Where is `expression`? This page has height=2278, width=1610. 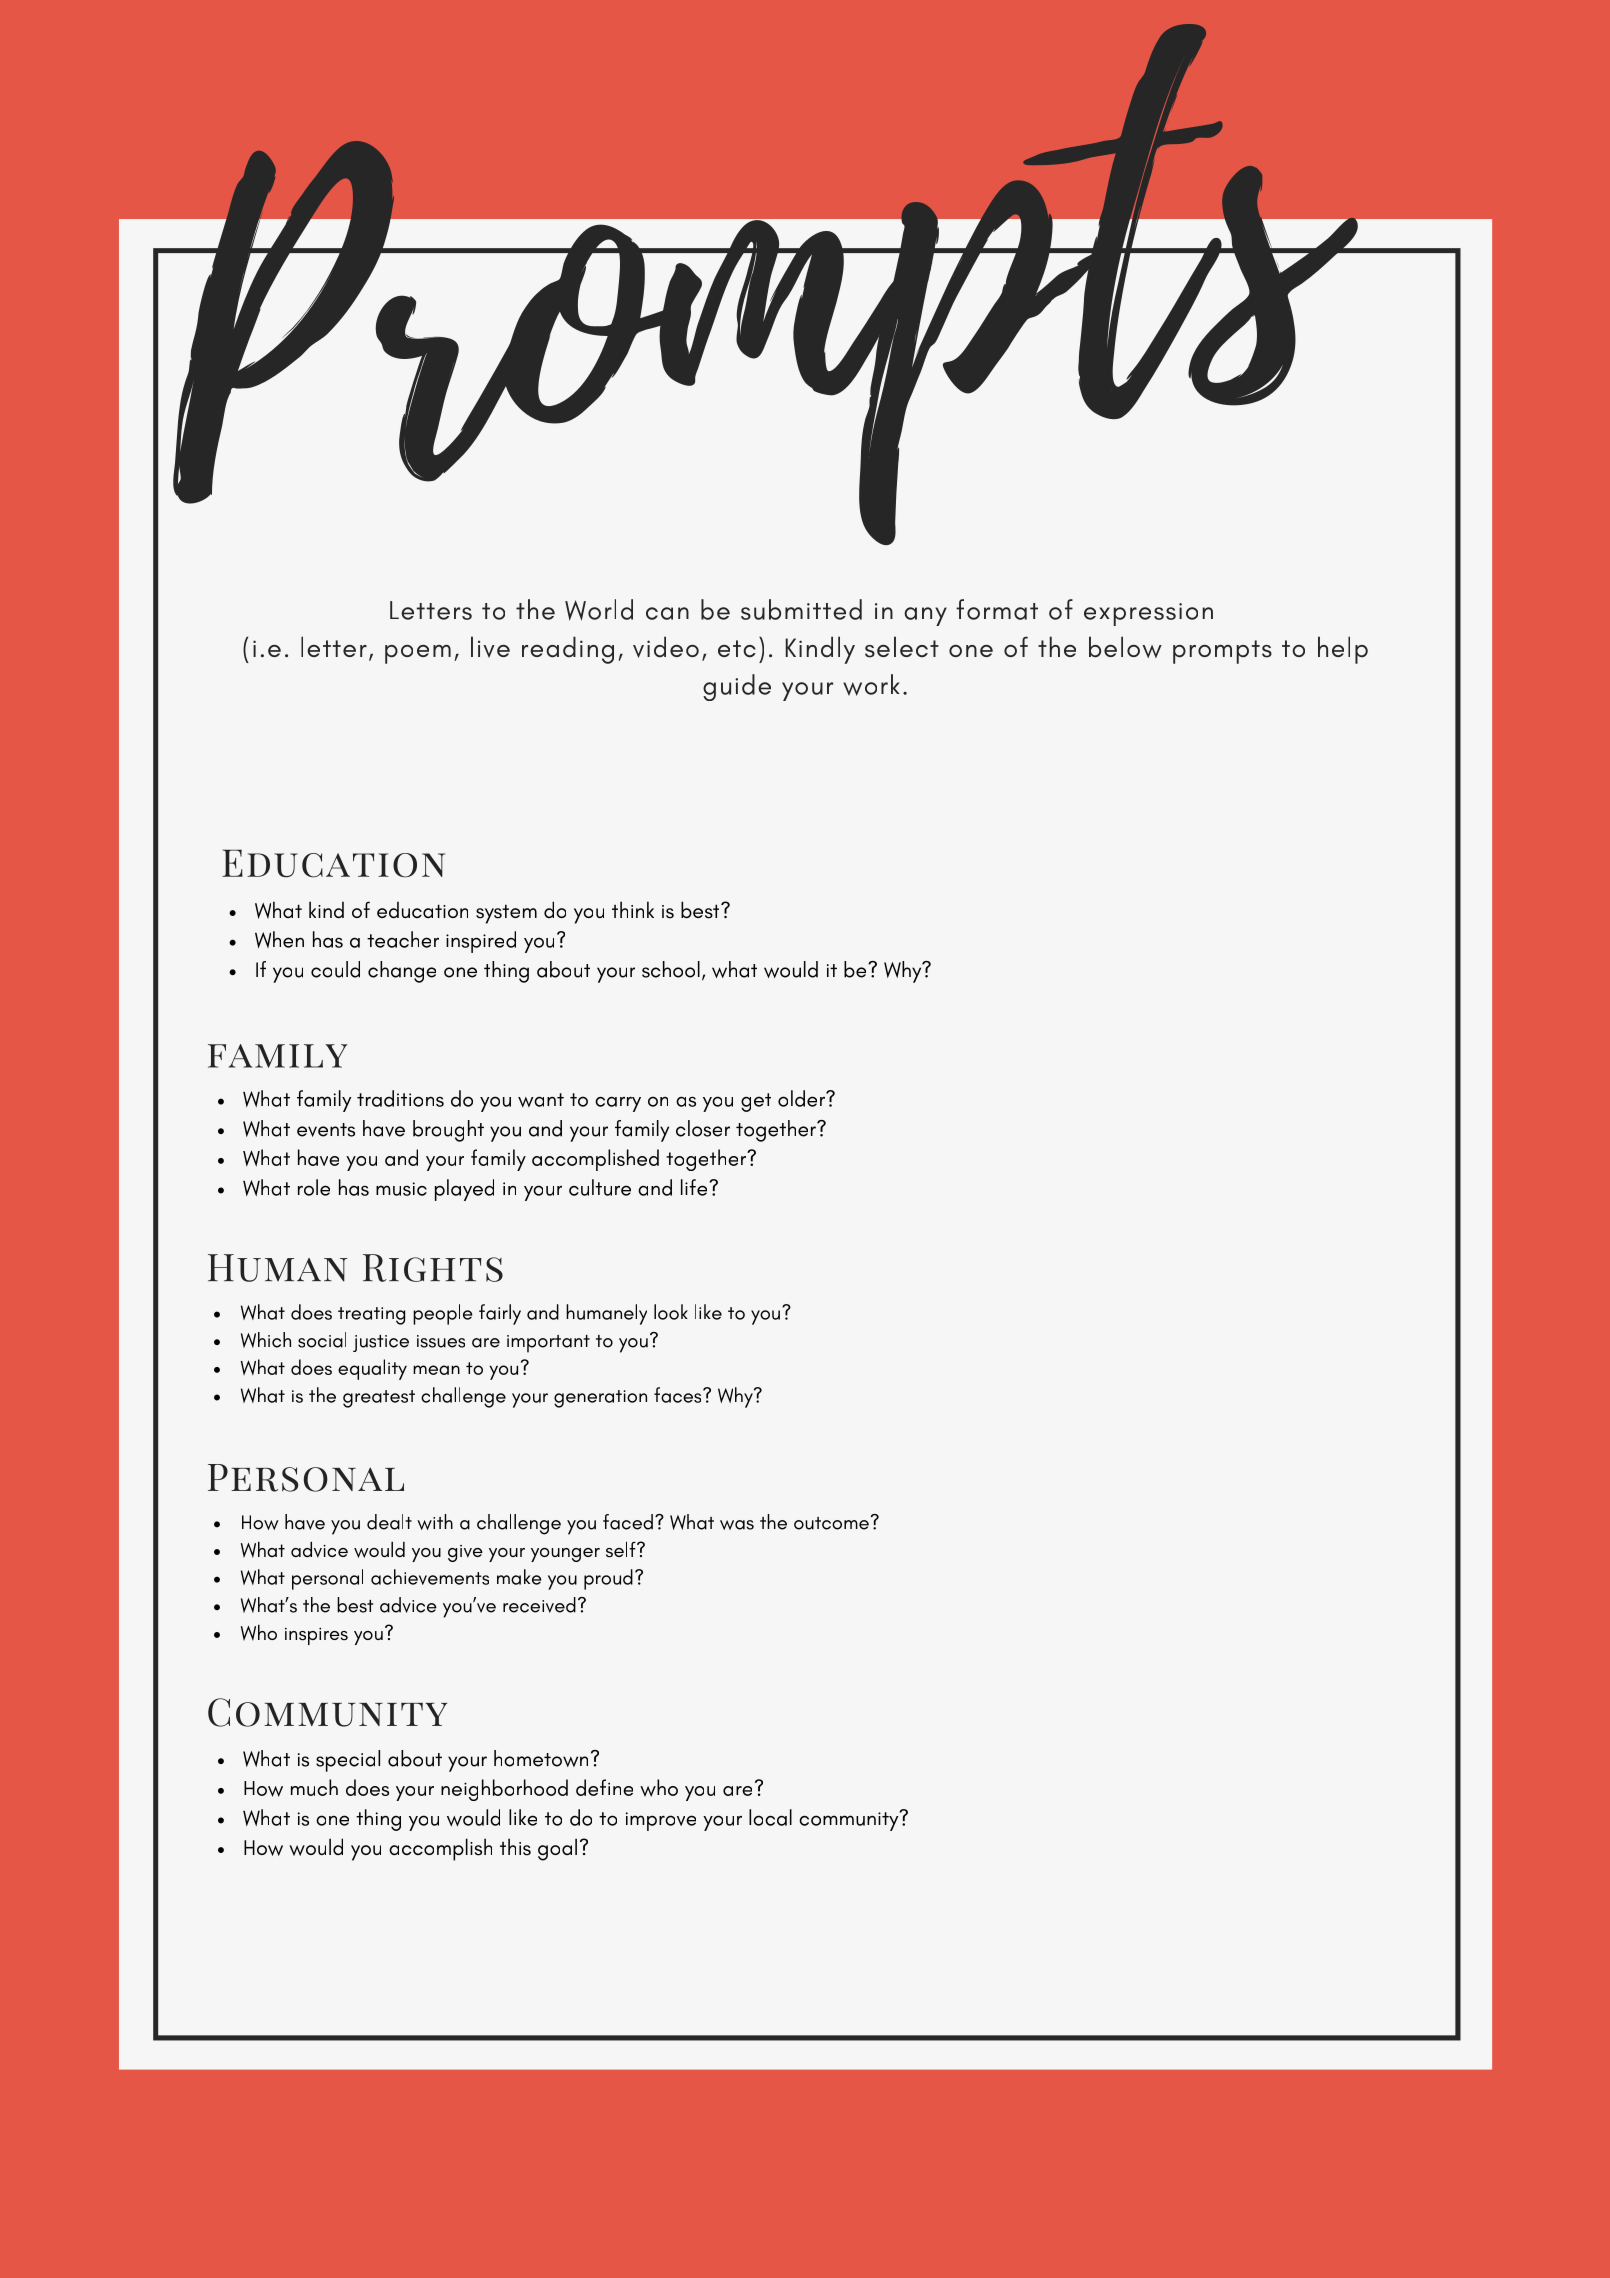
expression is located at coordinates (1148, 614).
